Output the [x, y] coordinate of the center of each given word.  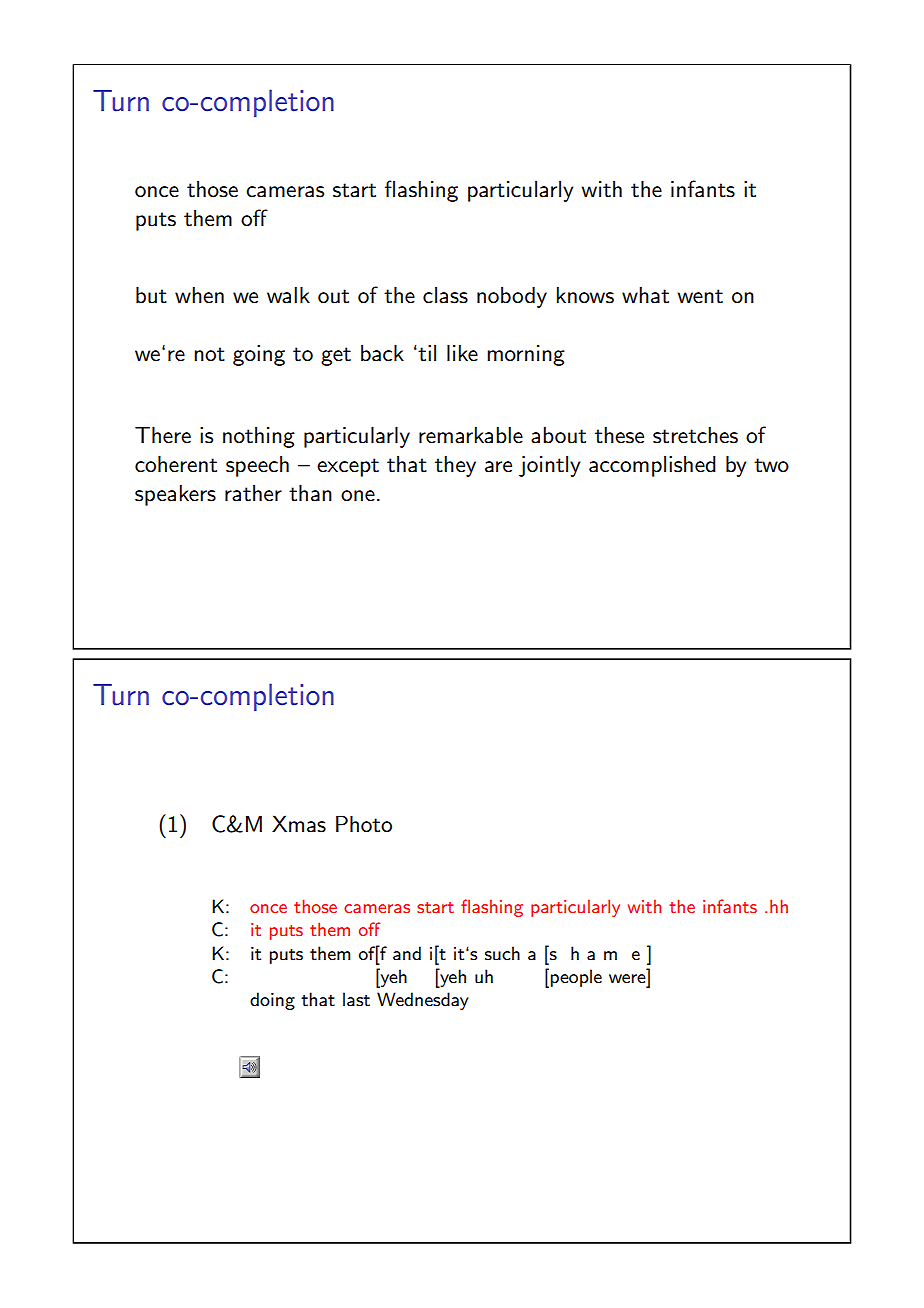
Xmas [299, 824]
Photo [364, 824]
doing [272, 1001]
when [199, 294]
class [445, 295]
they [455, 466]
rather [253, 493]
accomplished [652, 466]
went [700, 296]
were [627, 978]
